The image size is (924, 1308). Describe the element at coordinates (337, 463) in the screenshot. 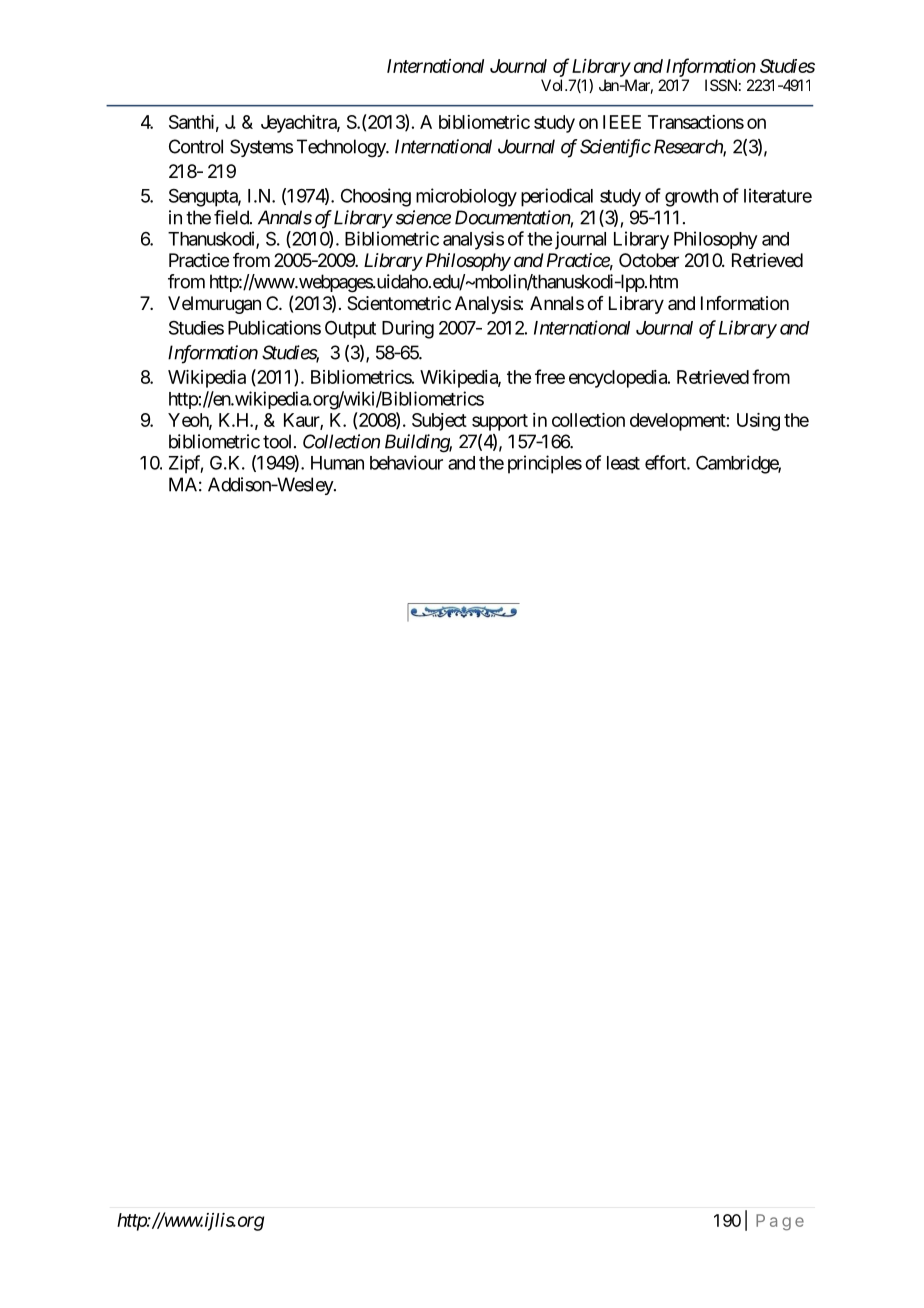

I see `Human` at that location.
